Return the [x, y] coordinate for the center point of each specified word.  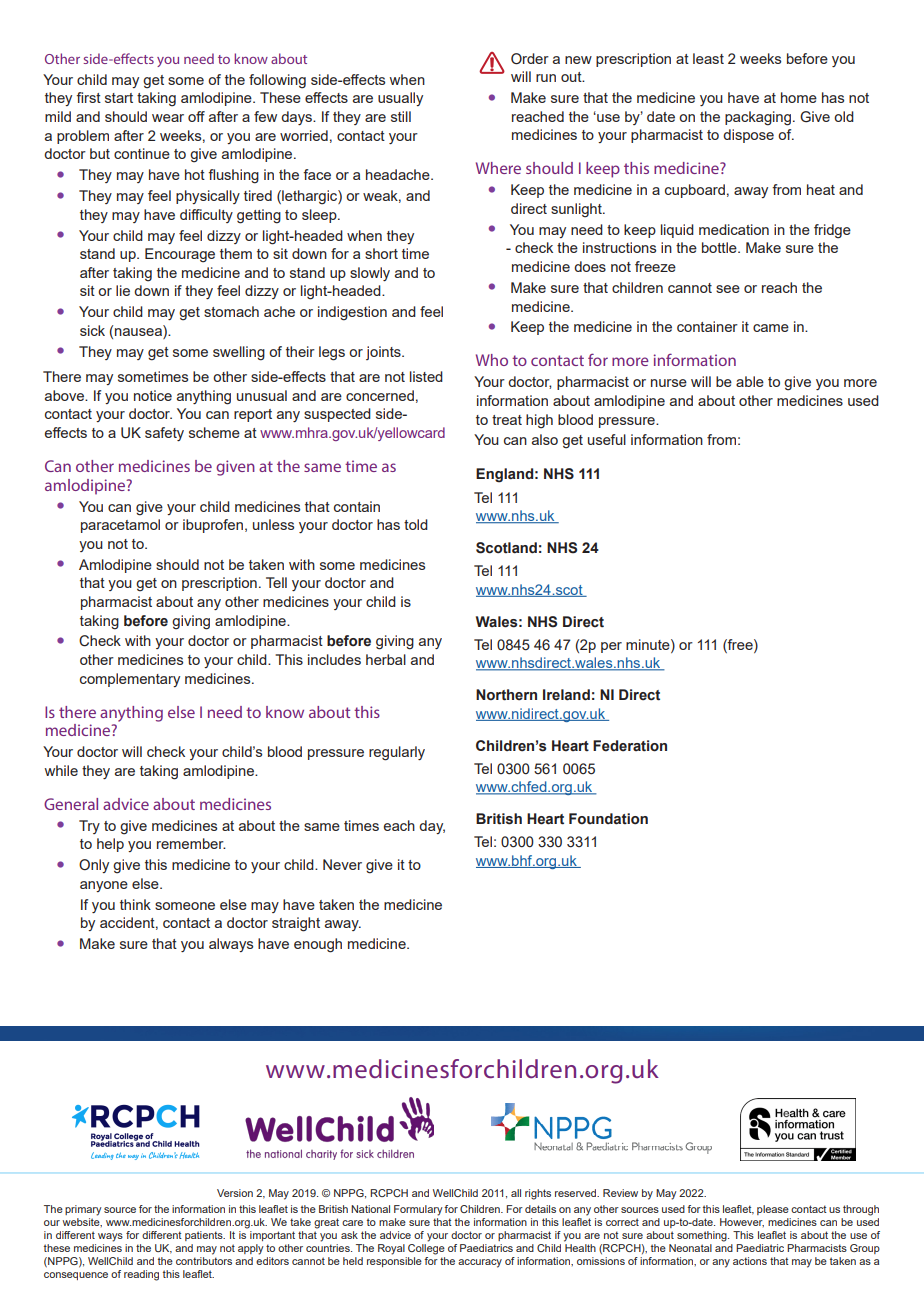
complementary [130, 680]
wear [168, 118]
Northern [506, 695]
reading [141, 1275]
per [611, 647]
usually [400, 99]
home [799, 97]
